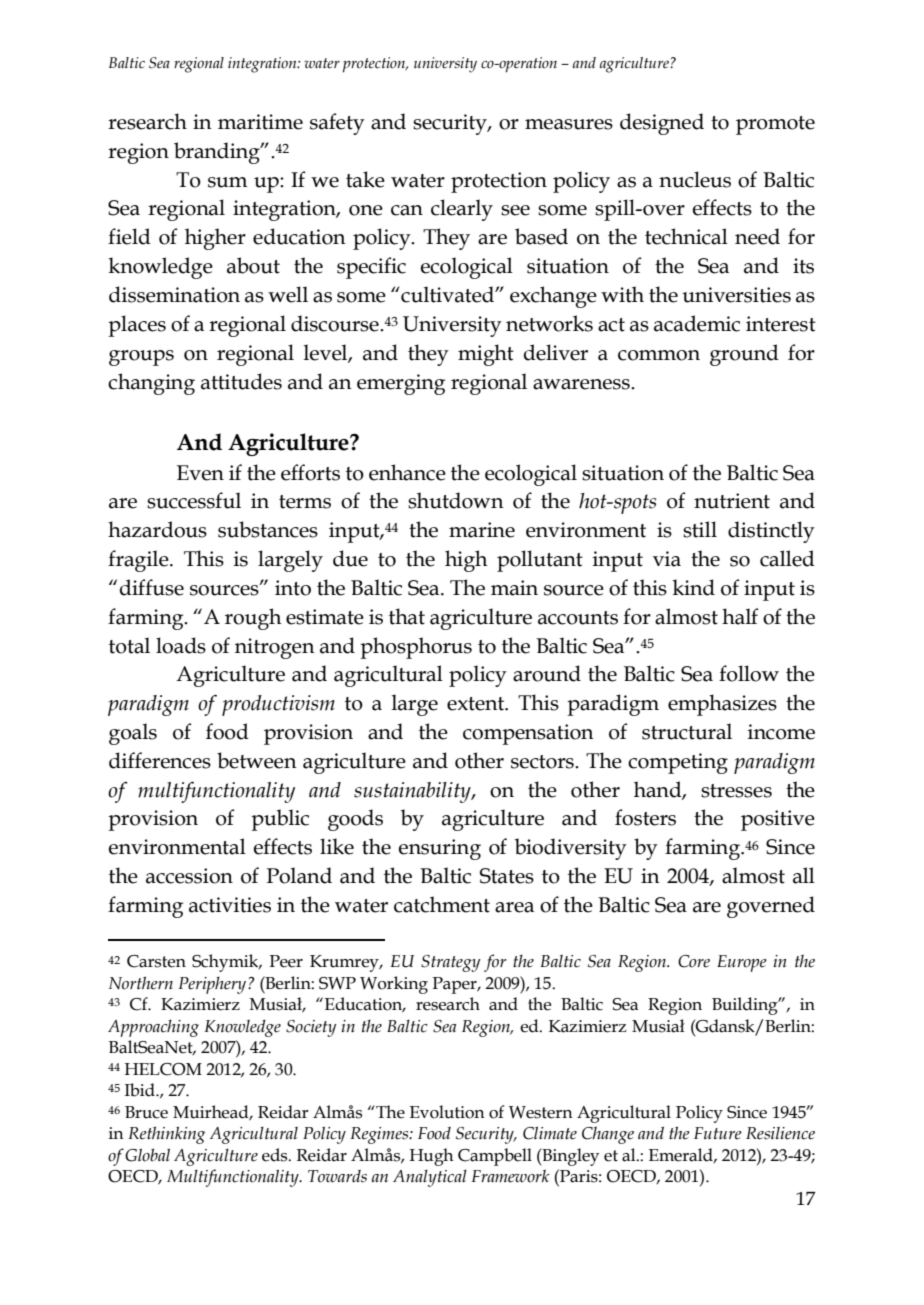 The width and height of the document is (924, 1305). What do you see at coordinates (166, 1135) in the document?
I see `Rethinking` at bounding box center [166, 1135].
